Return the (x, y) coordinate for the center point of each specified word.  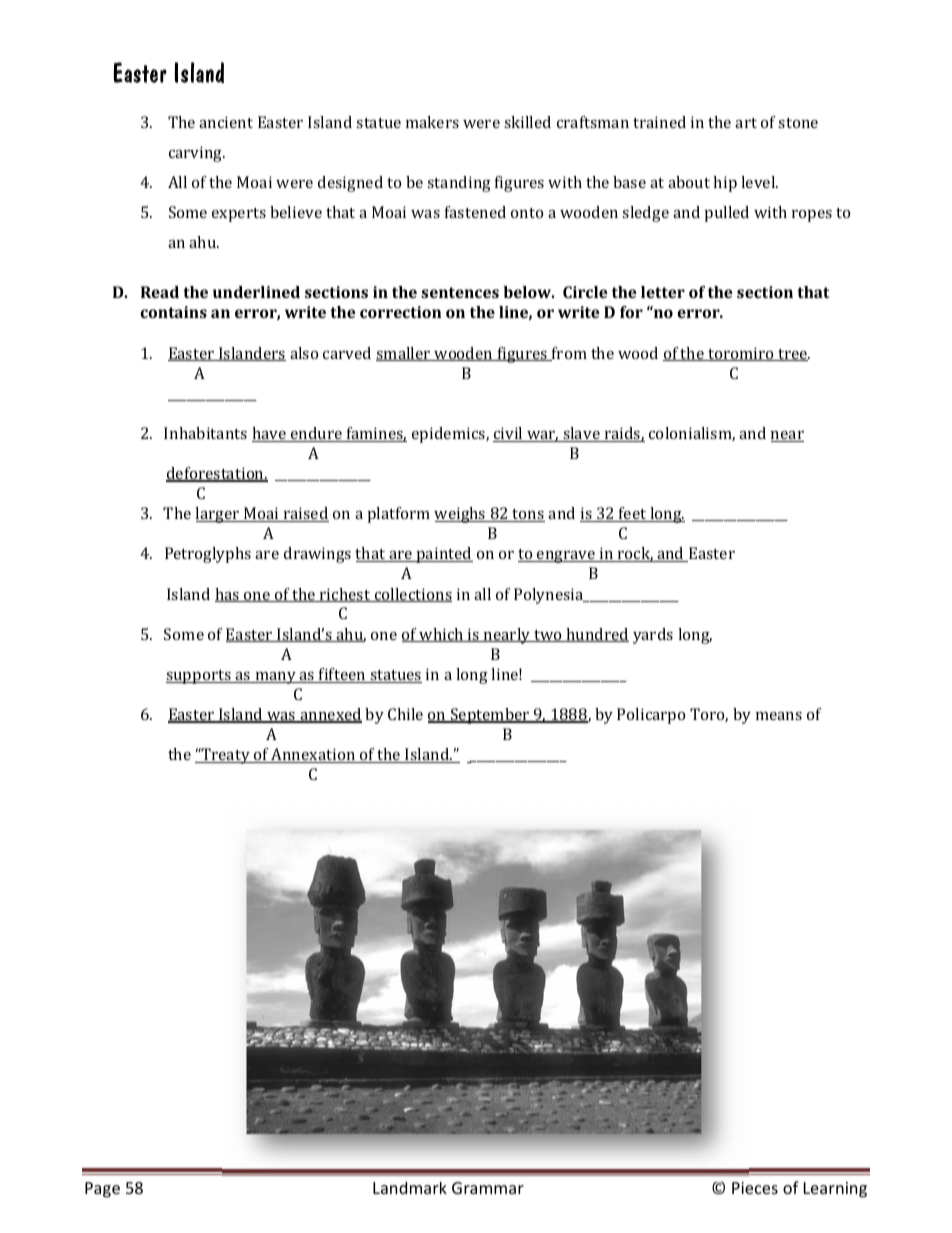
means (779, 716)
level (759, 182)
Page (102, 1190)
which (442, 635)
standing (459, 184)
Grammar (488, 1188)
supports (199, 677)
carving (197, 154)
